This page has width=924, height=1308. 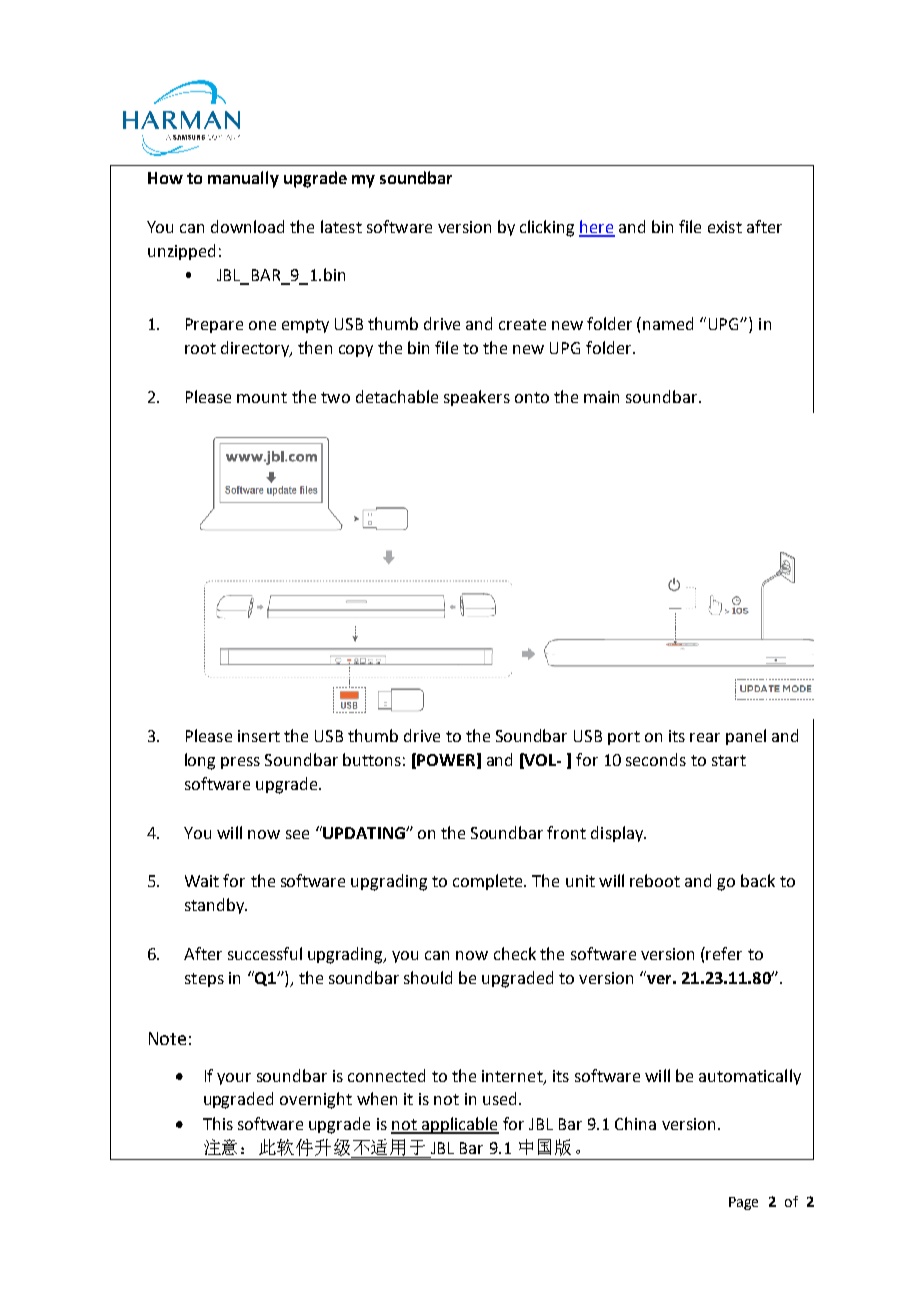 What do you see at coordinates (601, 397) in the page?
I see `main` at bounding box center [601, 397].
